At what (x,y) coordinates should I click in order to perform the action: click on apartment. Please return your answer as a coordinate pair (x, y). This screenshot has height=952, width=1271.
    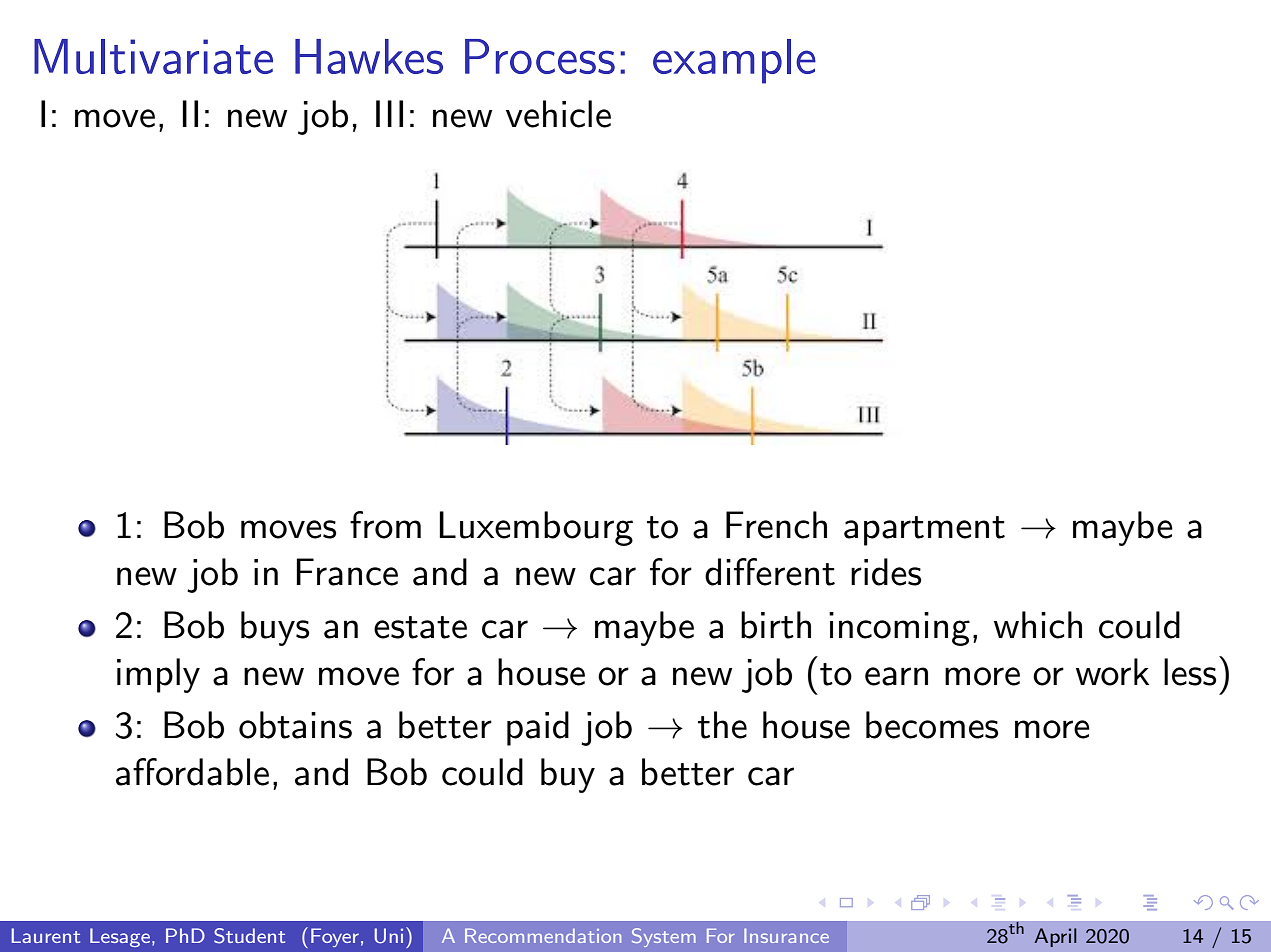
    Looking at the image, I should click on (924, 531).
